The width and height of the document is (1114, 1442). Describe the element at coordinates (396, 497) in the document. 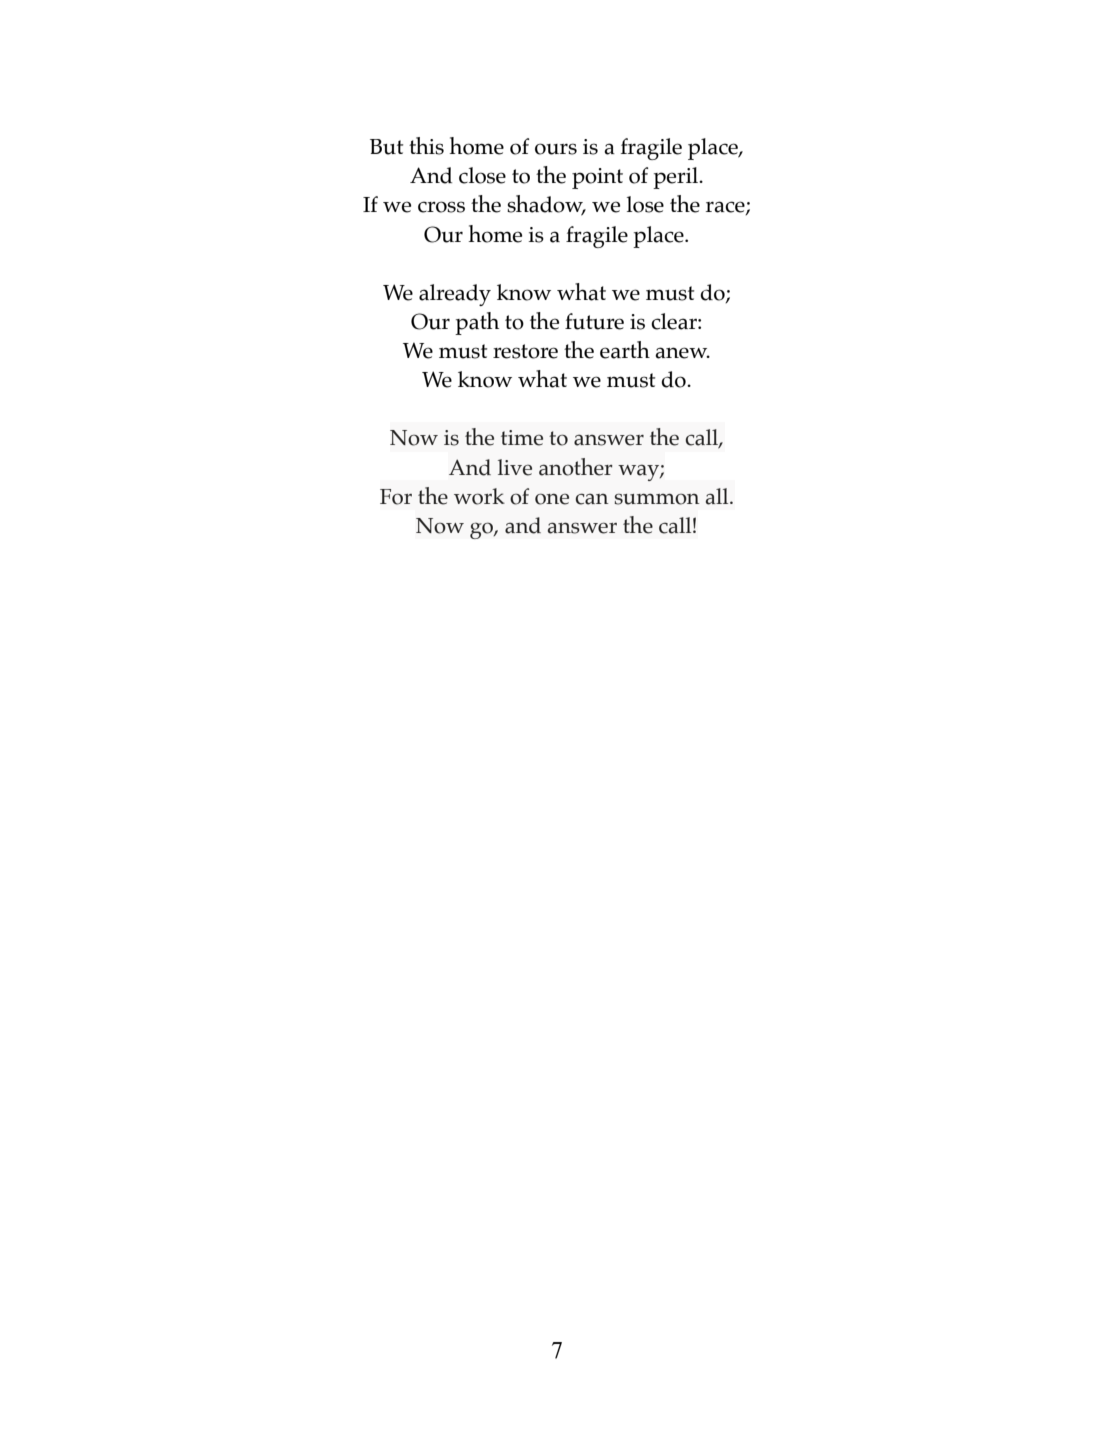

I see `For` at that location.
